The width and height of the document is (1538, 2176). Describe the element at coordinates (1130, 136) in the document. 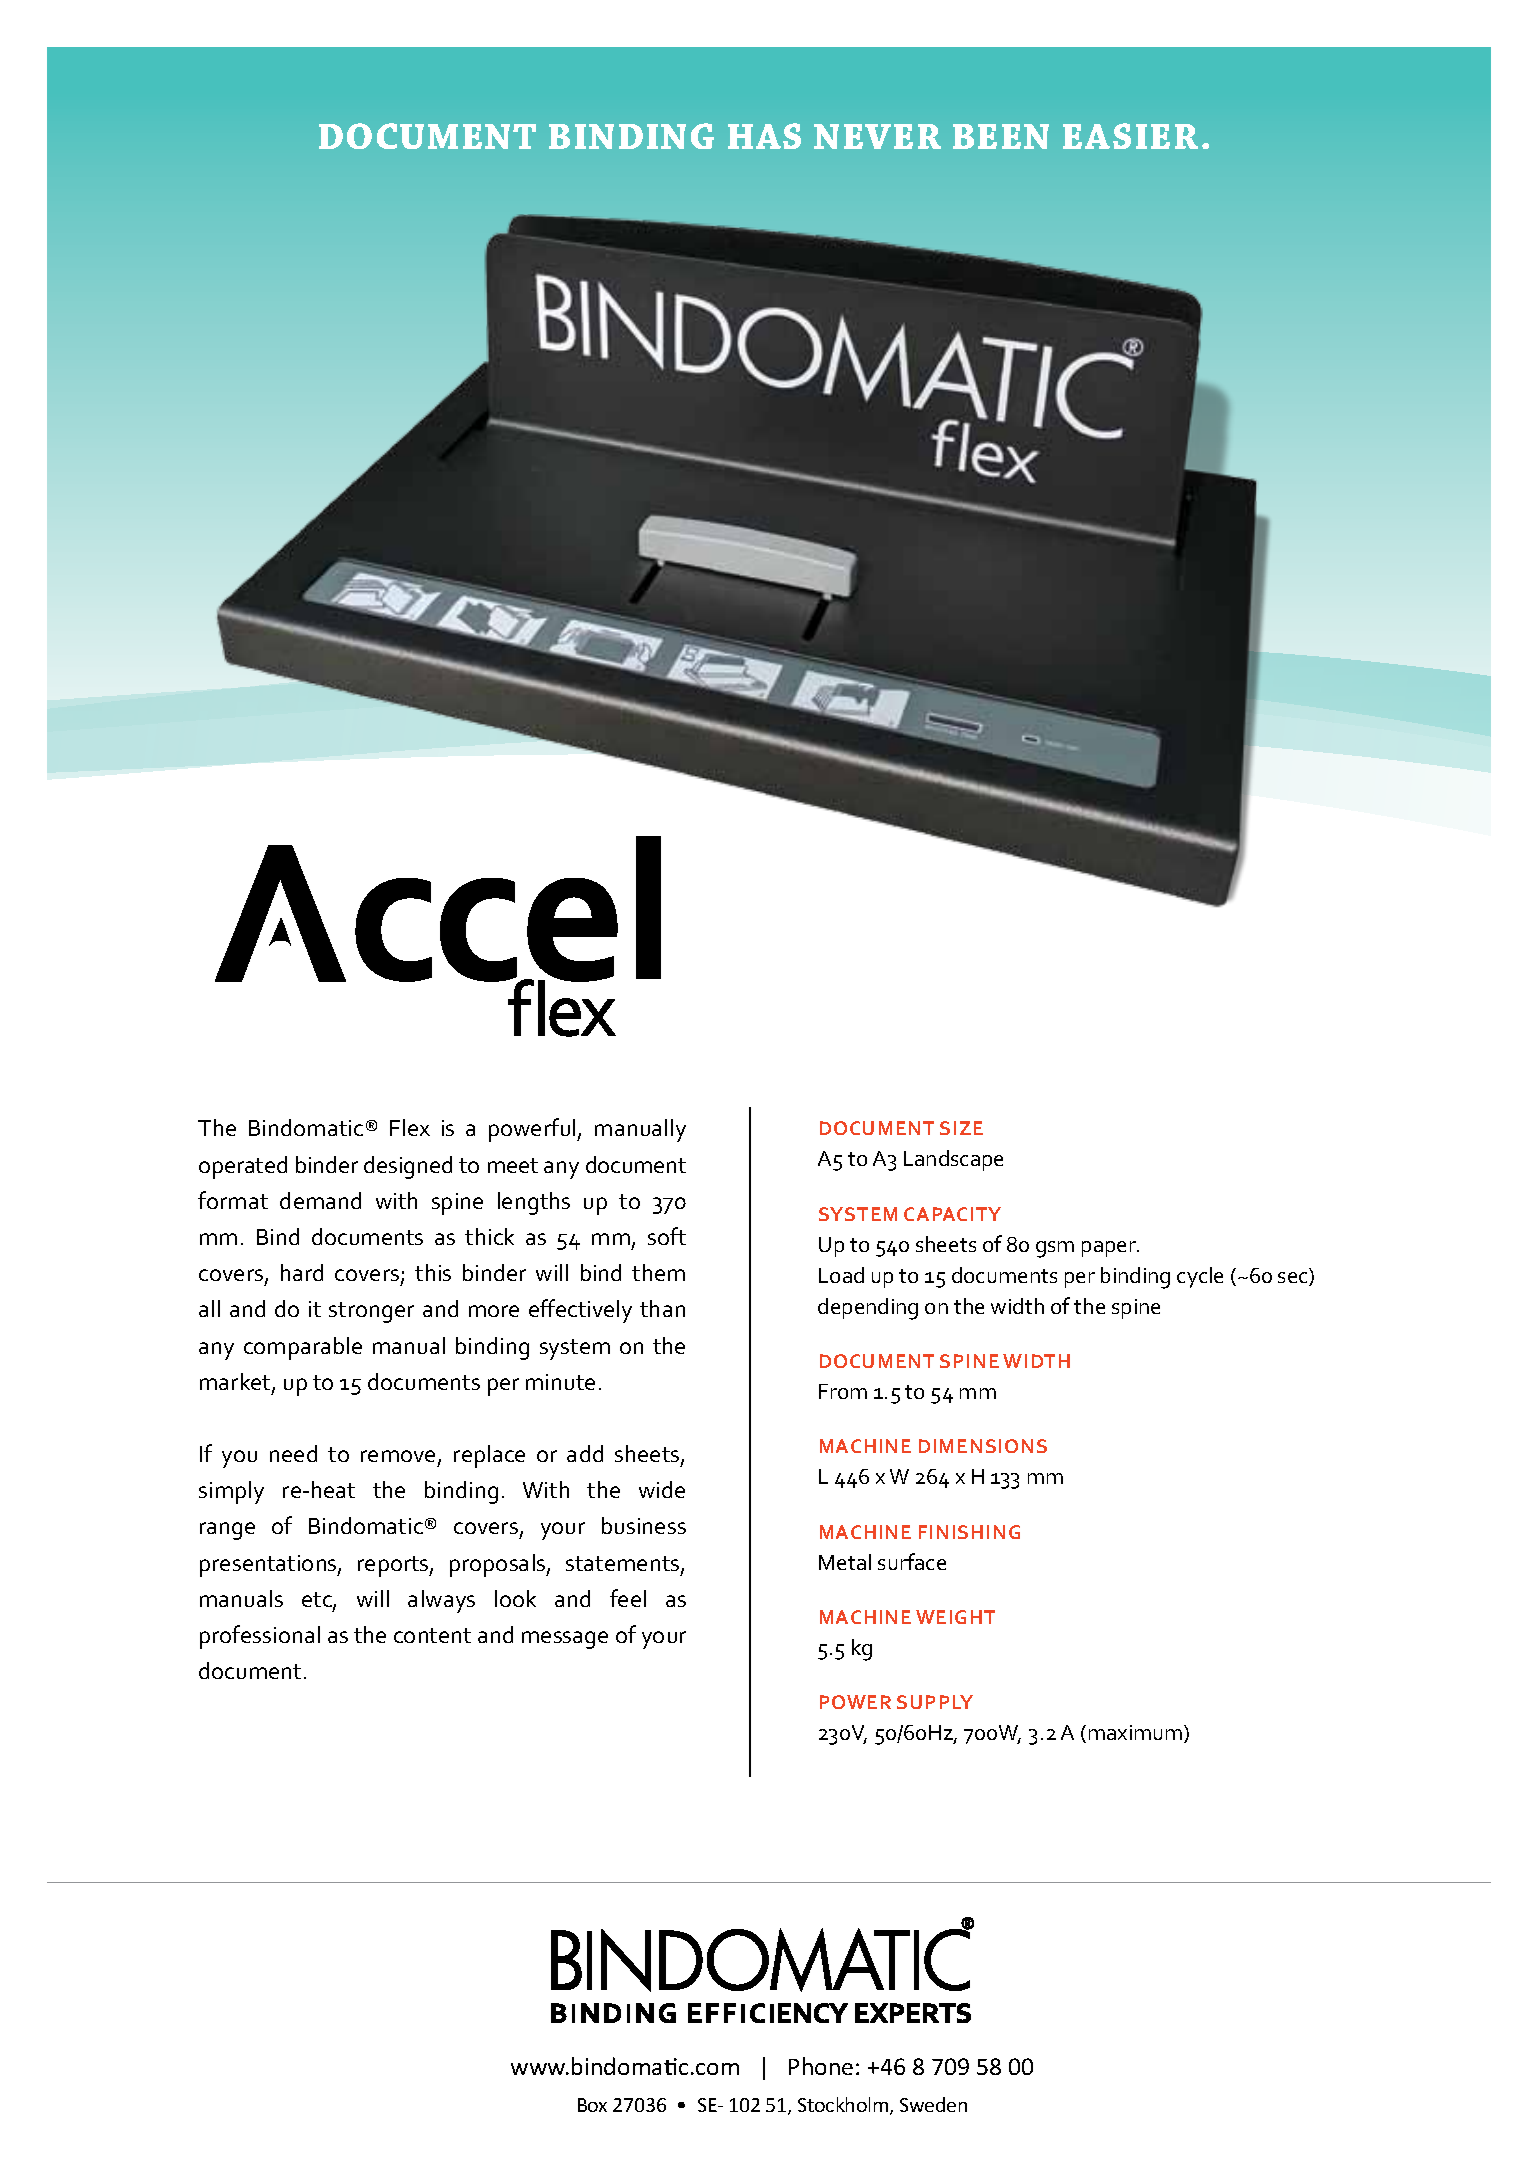

I see `easier` at that location.
